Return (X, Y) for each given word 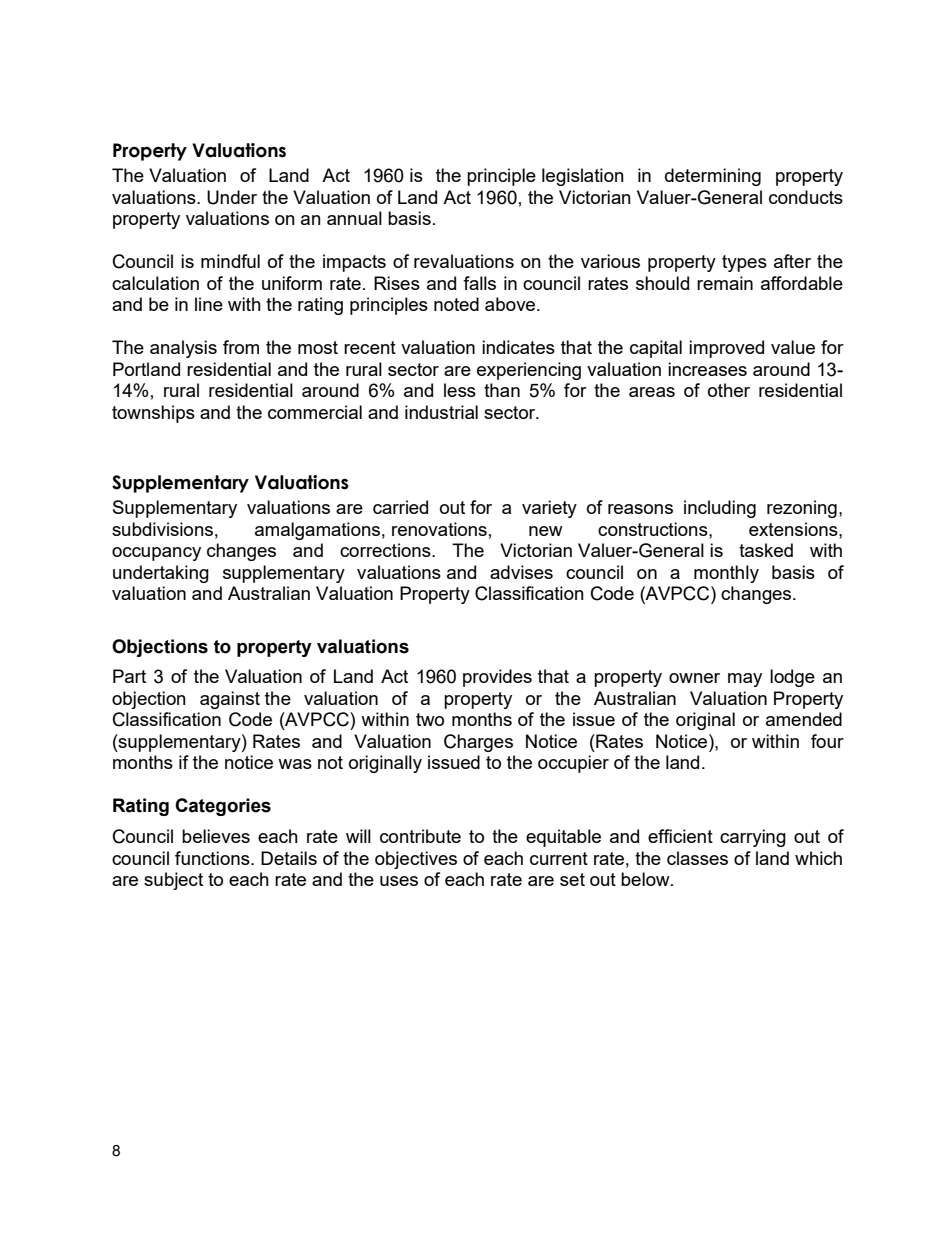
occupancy (156, 554)
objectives (416, 860)
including (720, 509)
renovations (439, 529)
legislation (583, 177)
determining (713, 177)
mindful (230, 261)
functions (213, 858)
